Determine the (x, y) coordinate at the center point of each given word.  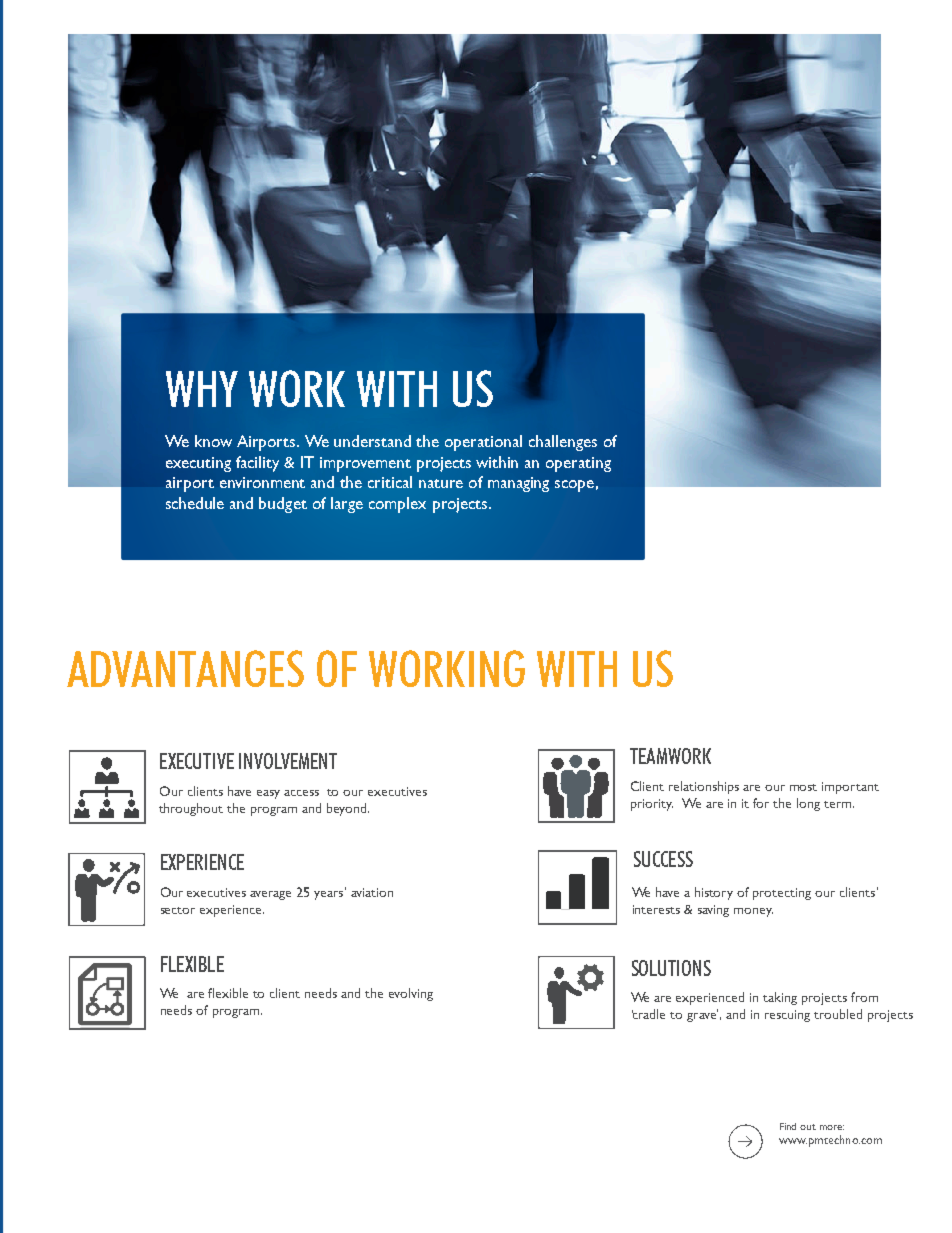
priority (652, 805)
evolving (411, 994)
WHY (202, 389)
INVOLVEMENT (288, 761)
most (803, 787)
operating (578, 464)
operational (483, 443)
